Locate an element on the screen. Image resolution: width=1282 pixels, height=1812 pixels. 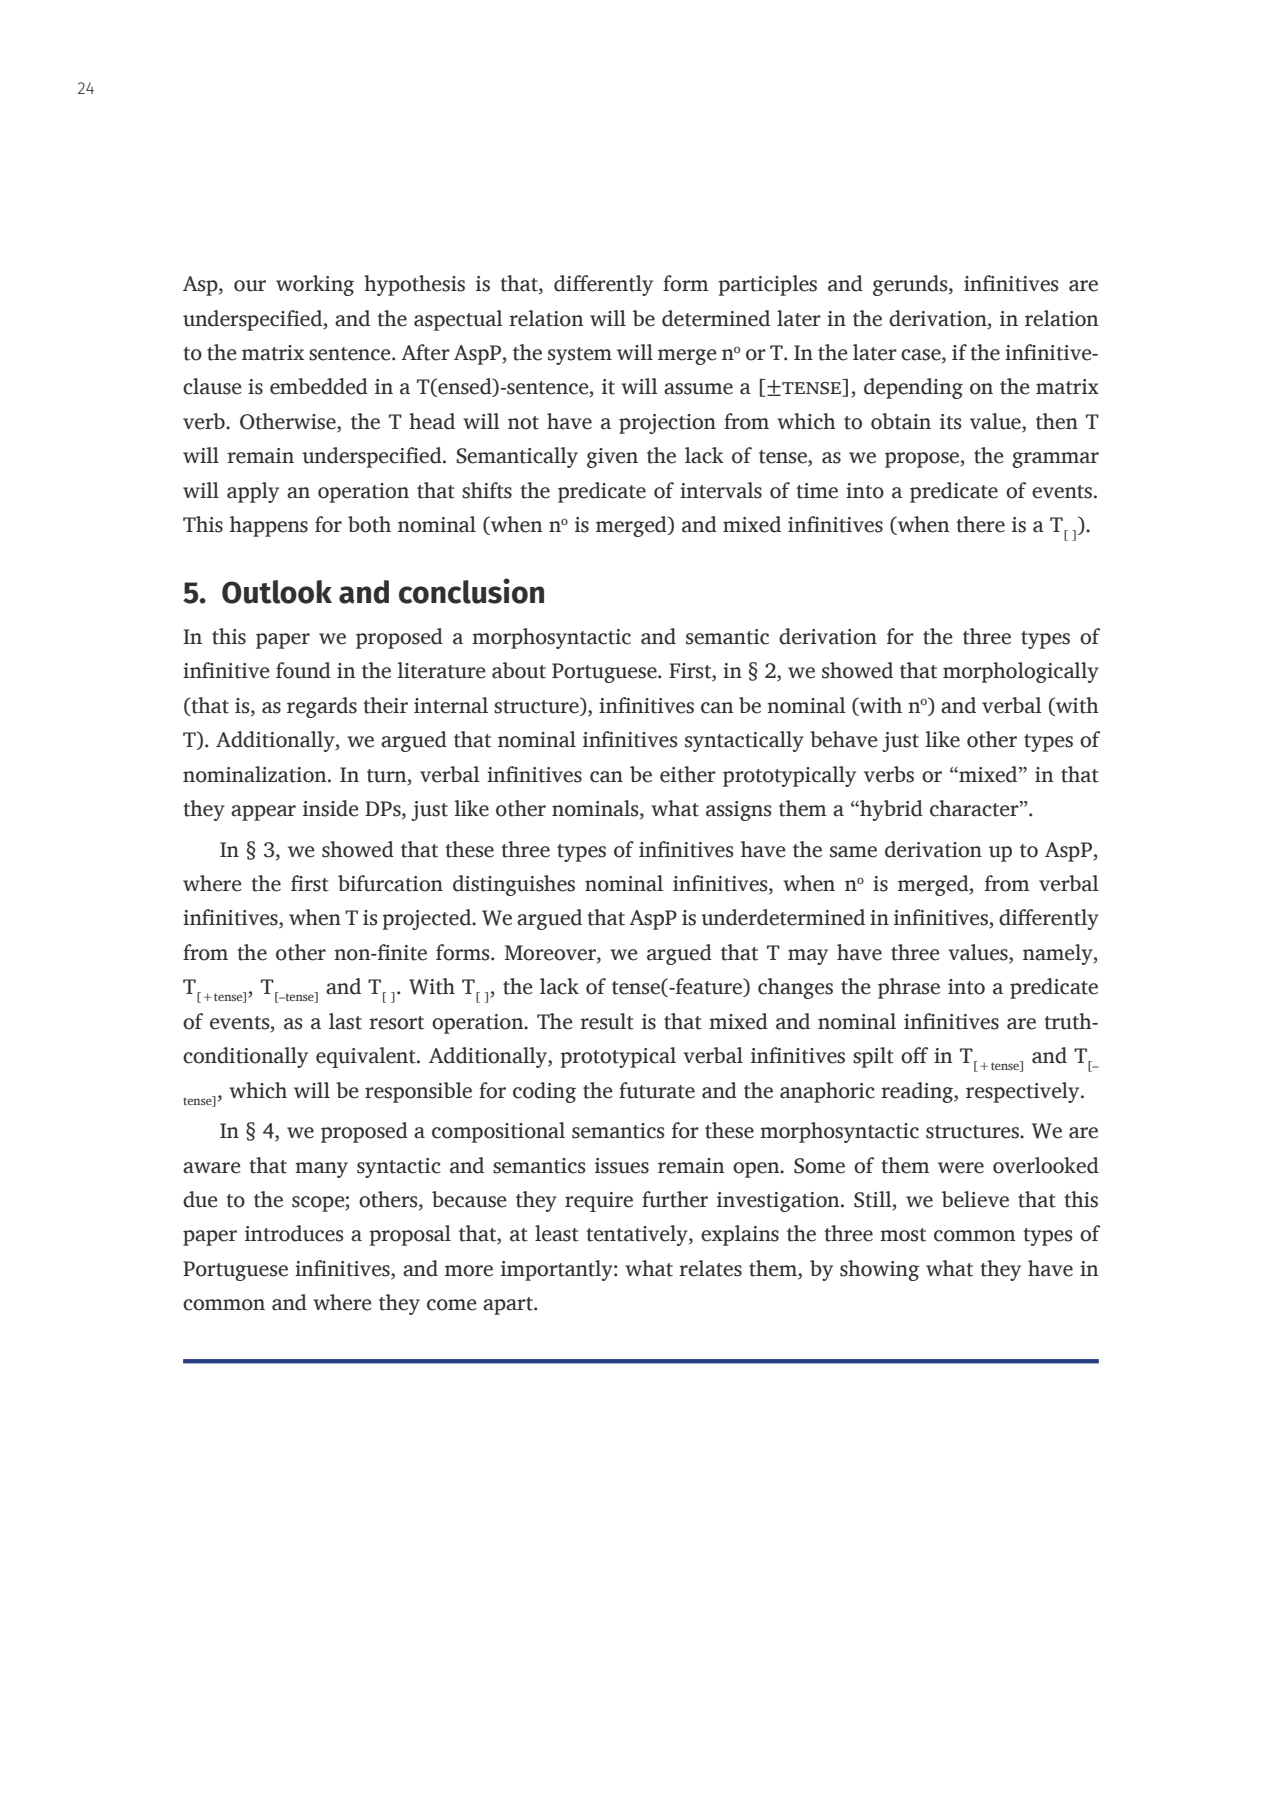
off is located at coordinates (914, 1055).
